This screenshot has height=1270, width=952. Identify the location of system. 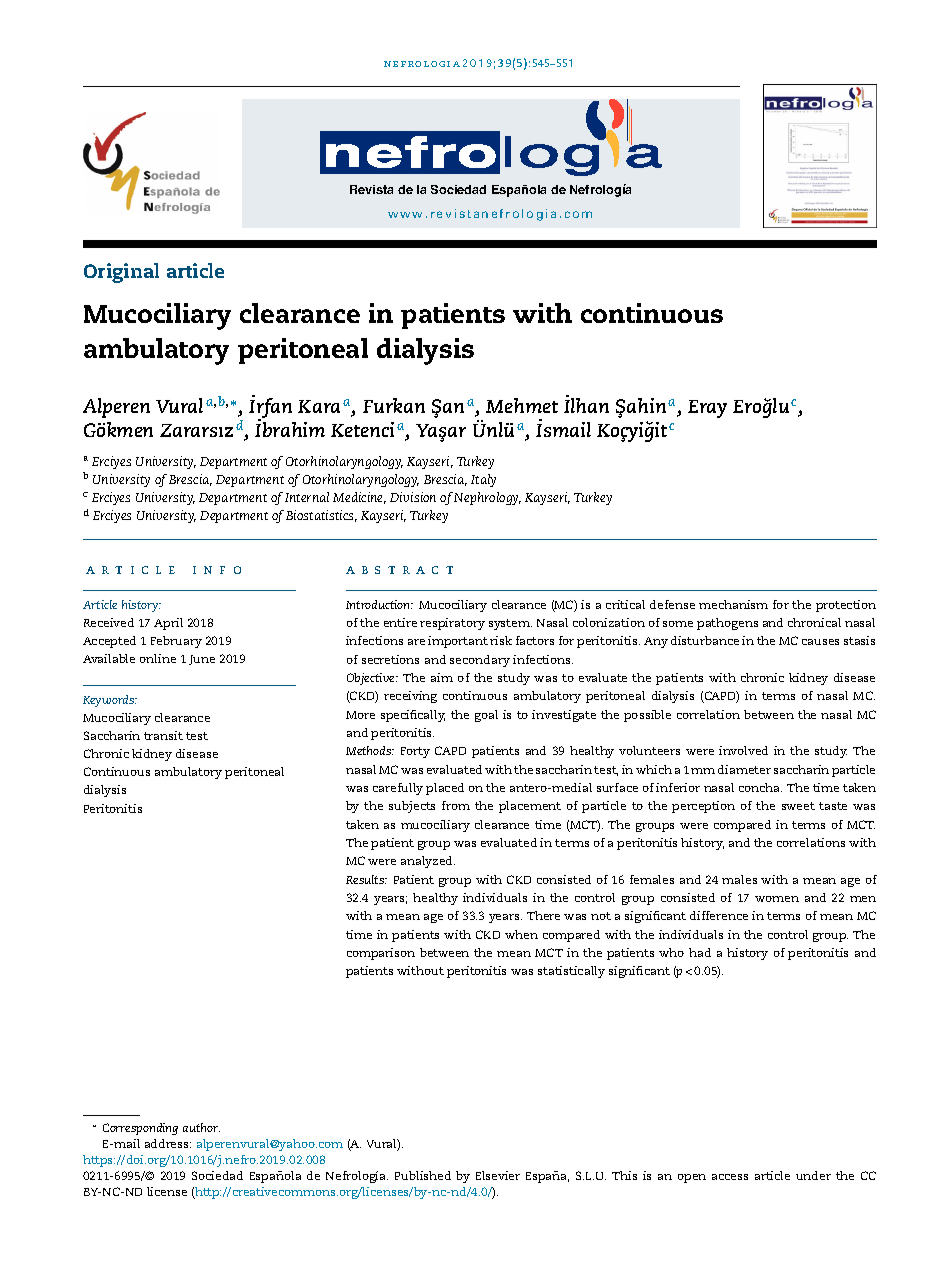
(510, 624).
